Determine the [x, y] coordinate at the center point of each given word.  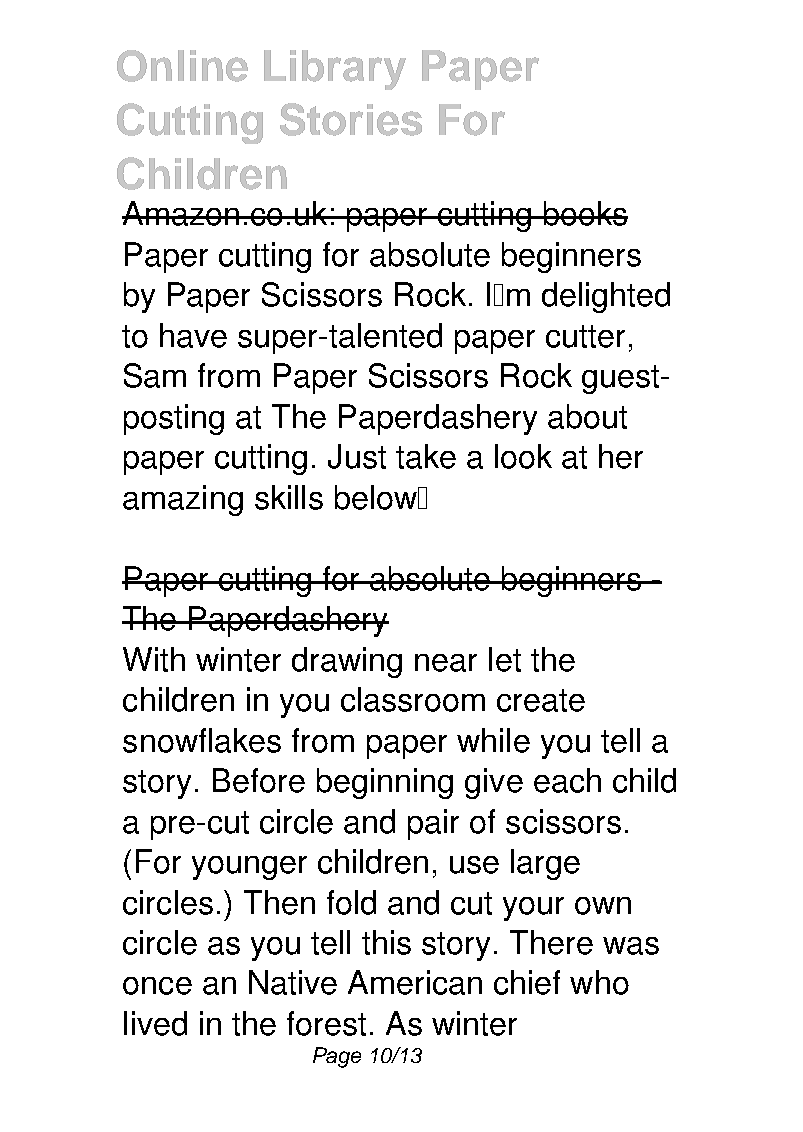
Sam [155, 375]
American [415, 982]
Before [259, 780]
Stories [351, 119]
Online [182, 66]
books [584, 213]
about [587, 416]
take [426, 456]
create [541, 700]
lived [155, 1023]
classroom [413, 699]
